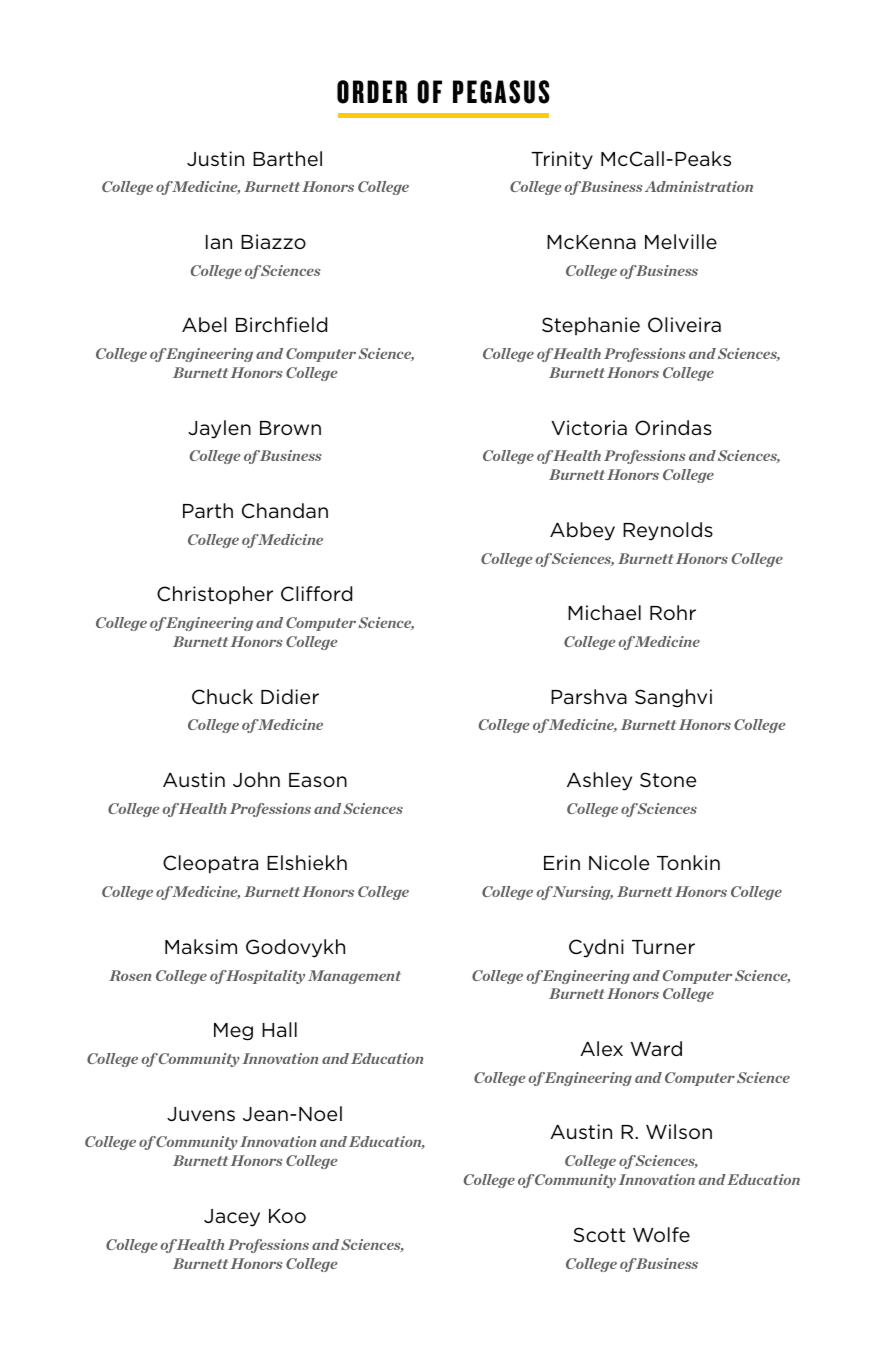 This screenshot has height=1372, width=887. What do you see at coordinates (372, 92) in the screenshot?
I see `ORDER` at bounding box center [372, 92].
